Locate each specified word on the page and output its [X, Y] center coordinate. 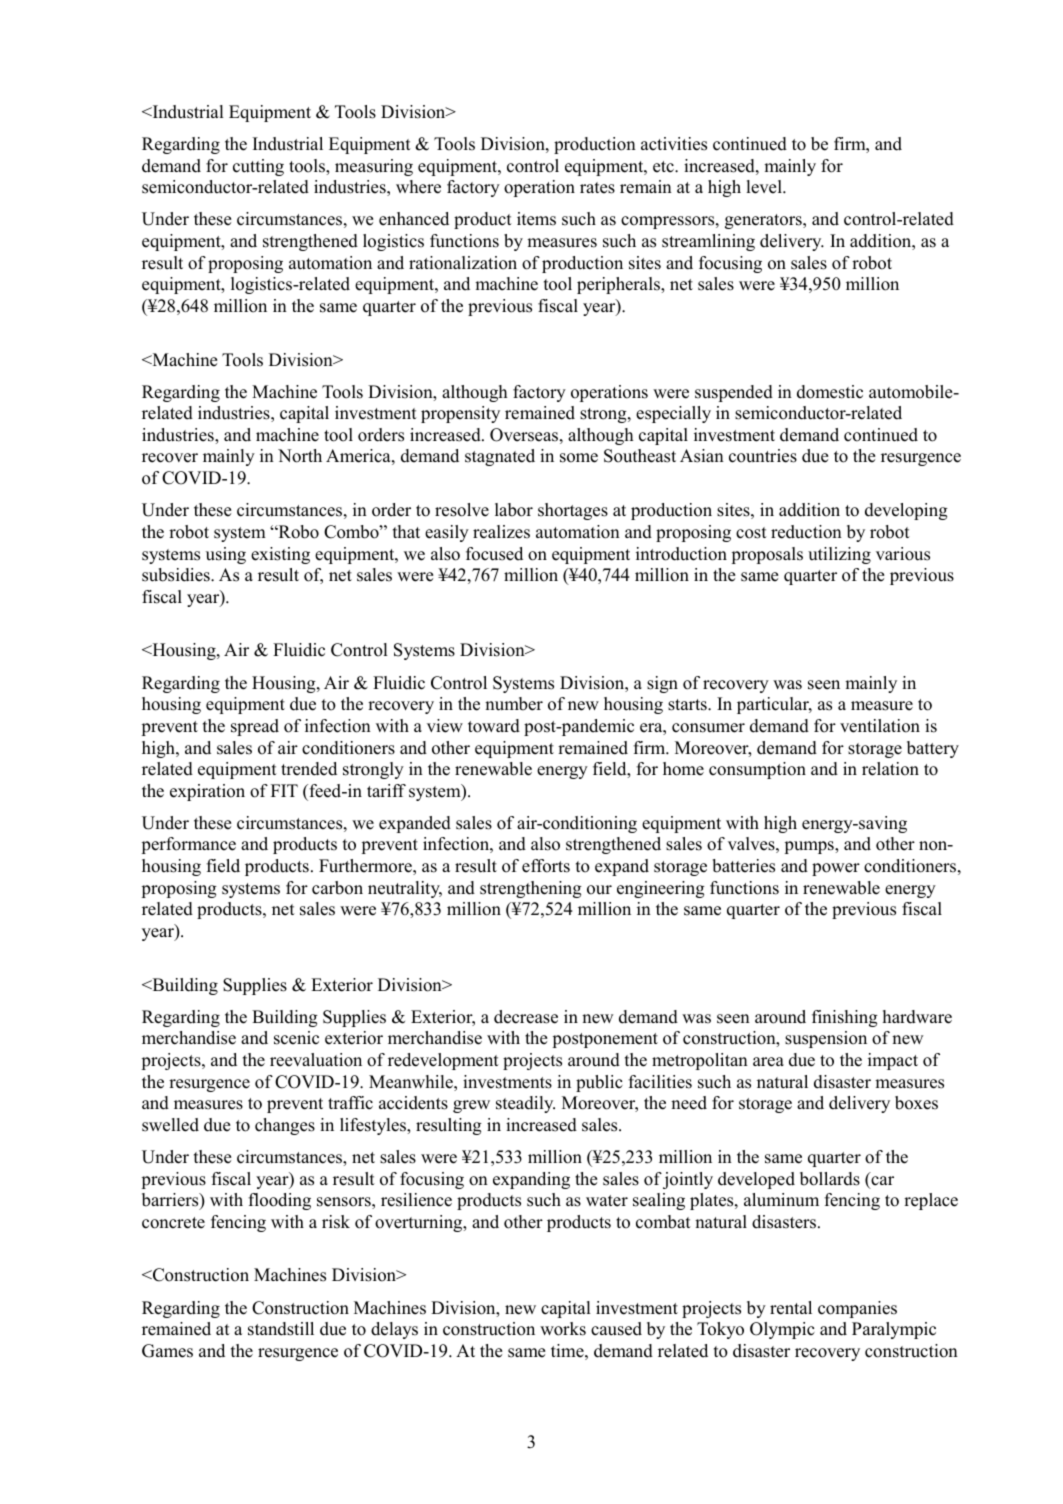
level [765, 187]
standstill [281, 1329]
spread [255, 727]
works [563, 1329]
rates [597, 188]
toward [494, 726]
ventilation [880, 726]
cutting [258, 167]
